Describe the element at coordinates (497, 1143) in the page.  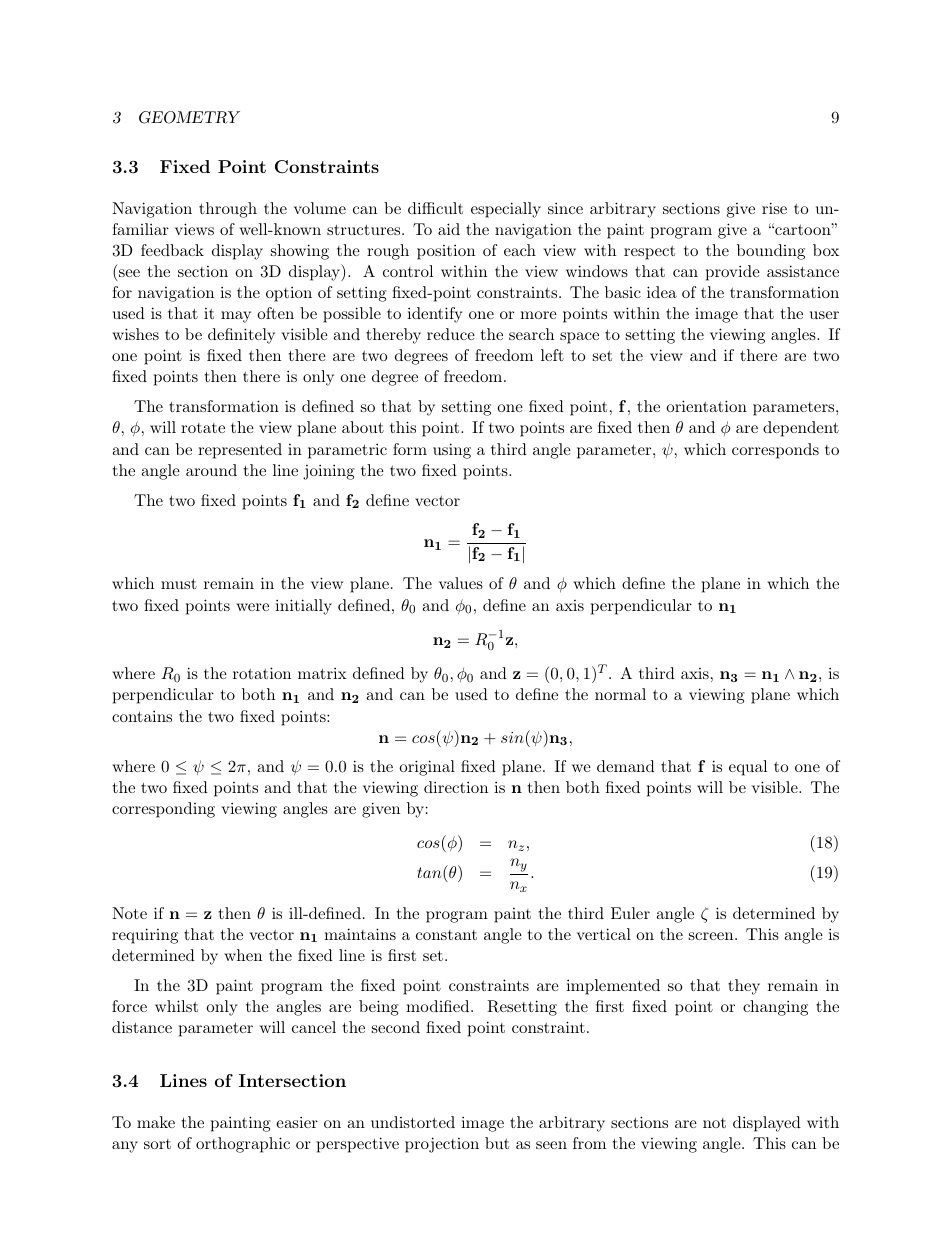
I see `but` at that location.
